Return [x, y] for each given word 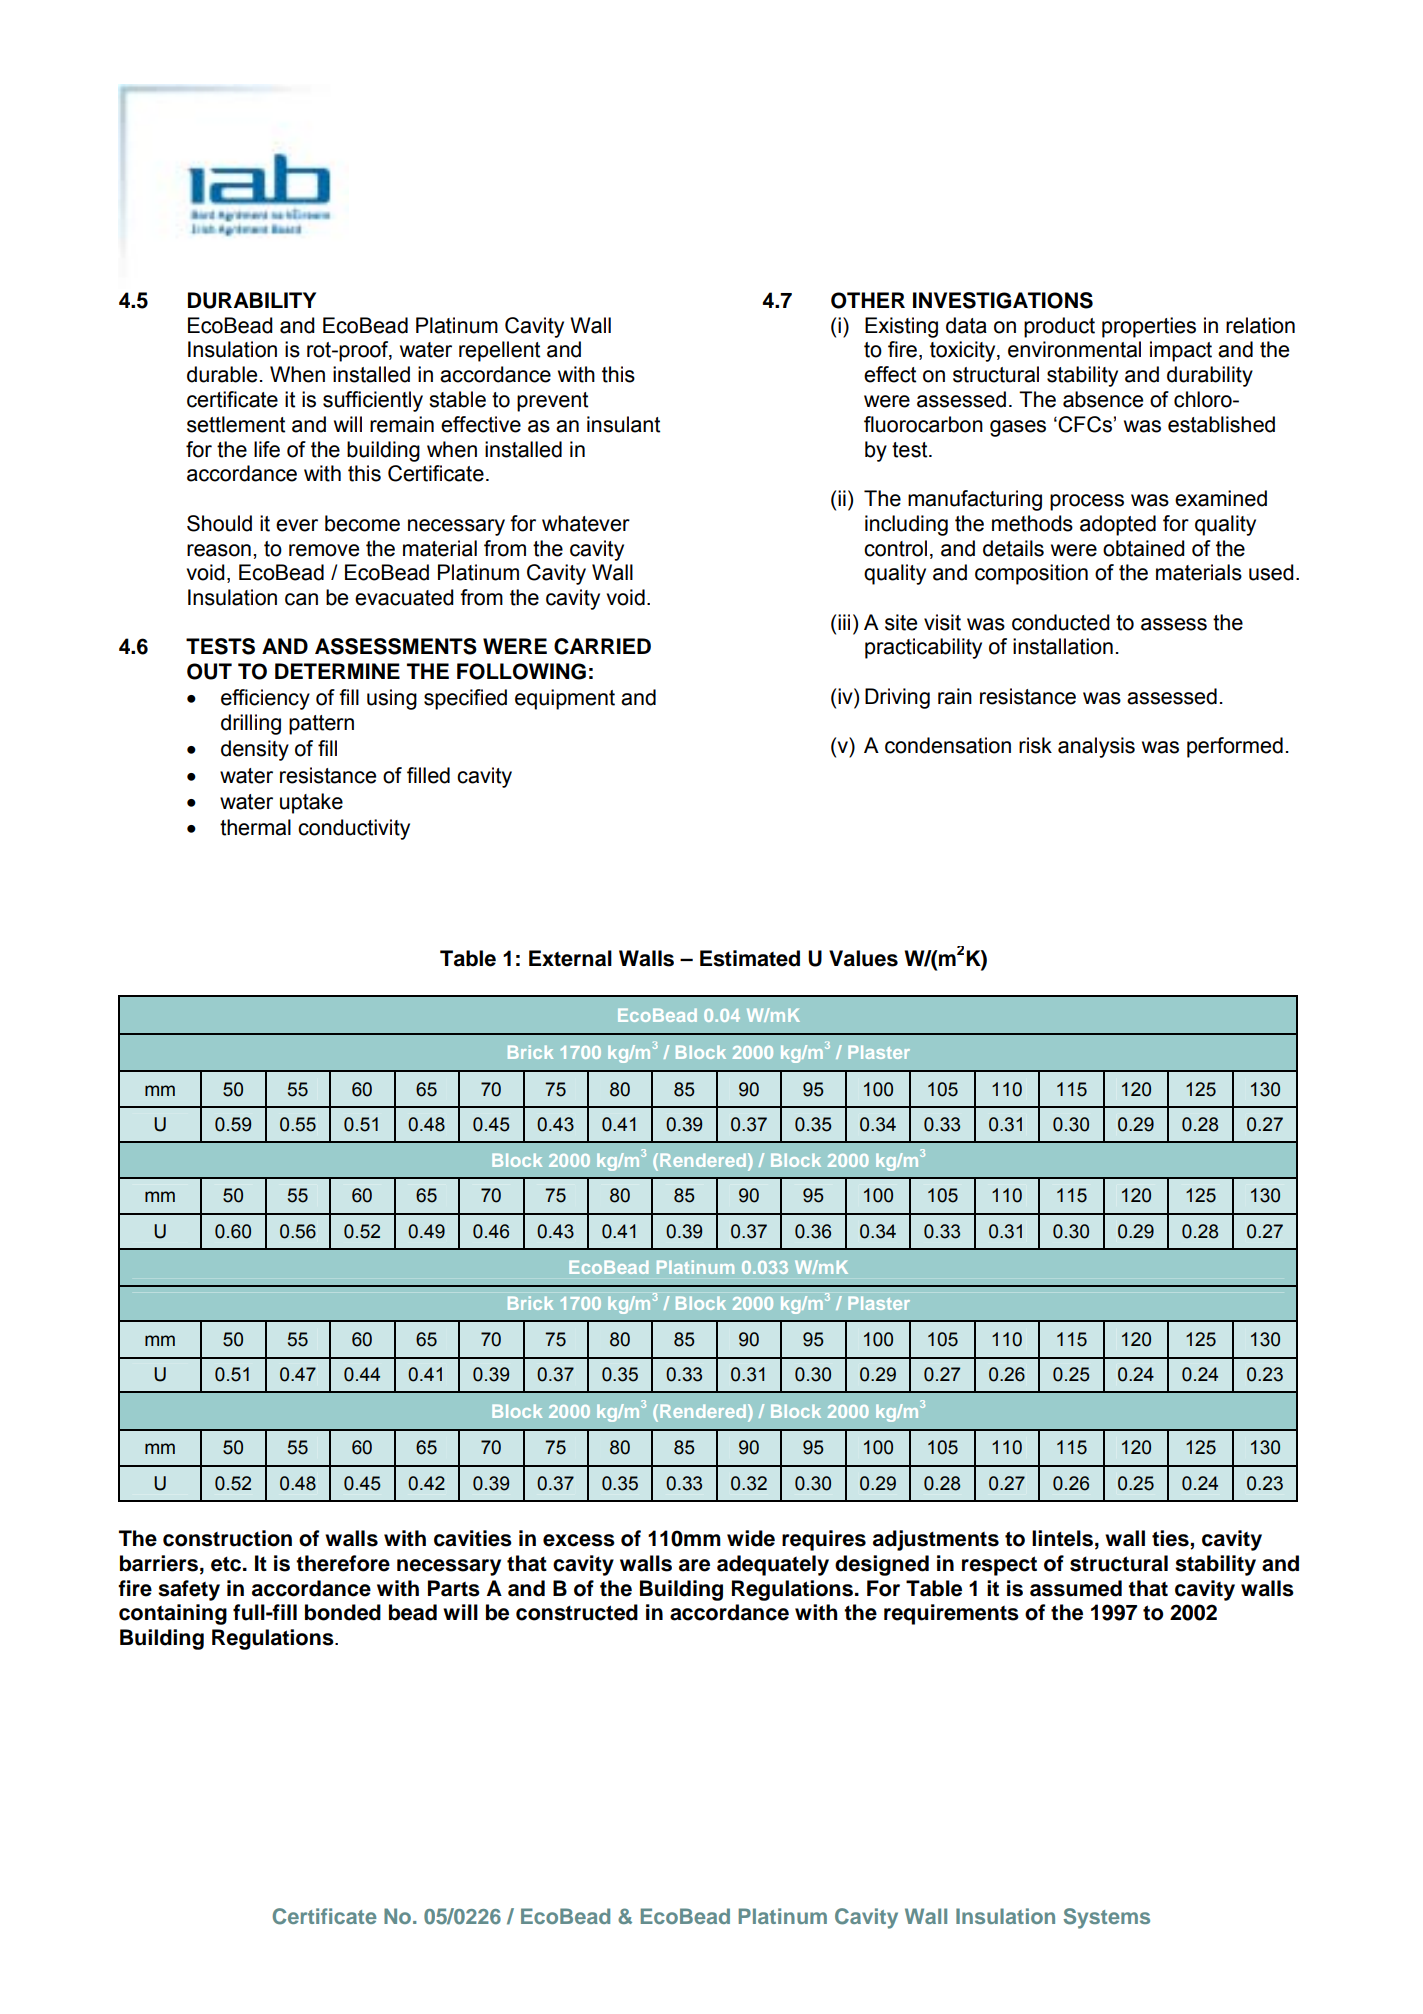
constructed [577, 1612]
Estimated [750, 958]
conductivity [354, 829]
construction [227, 1538]
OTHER [868, 300]
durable [222, 374]
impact [1181, 351]
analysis [1096, 747]
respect [999, 1566]
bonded [343, 1612]
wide [751, 1538]
